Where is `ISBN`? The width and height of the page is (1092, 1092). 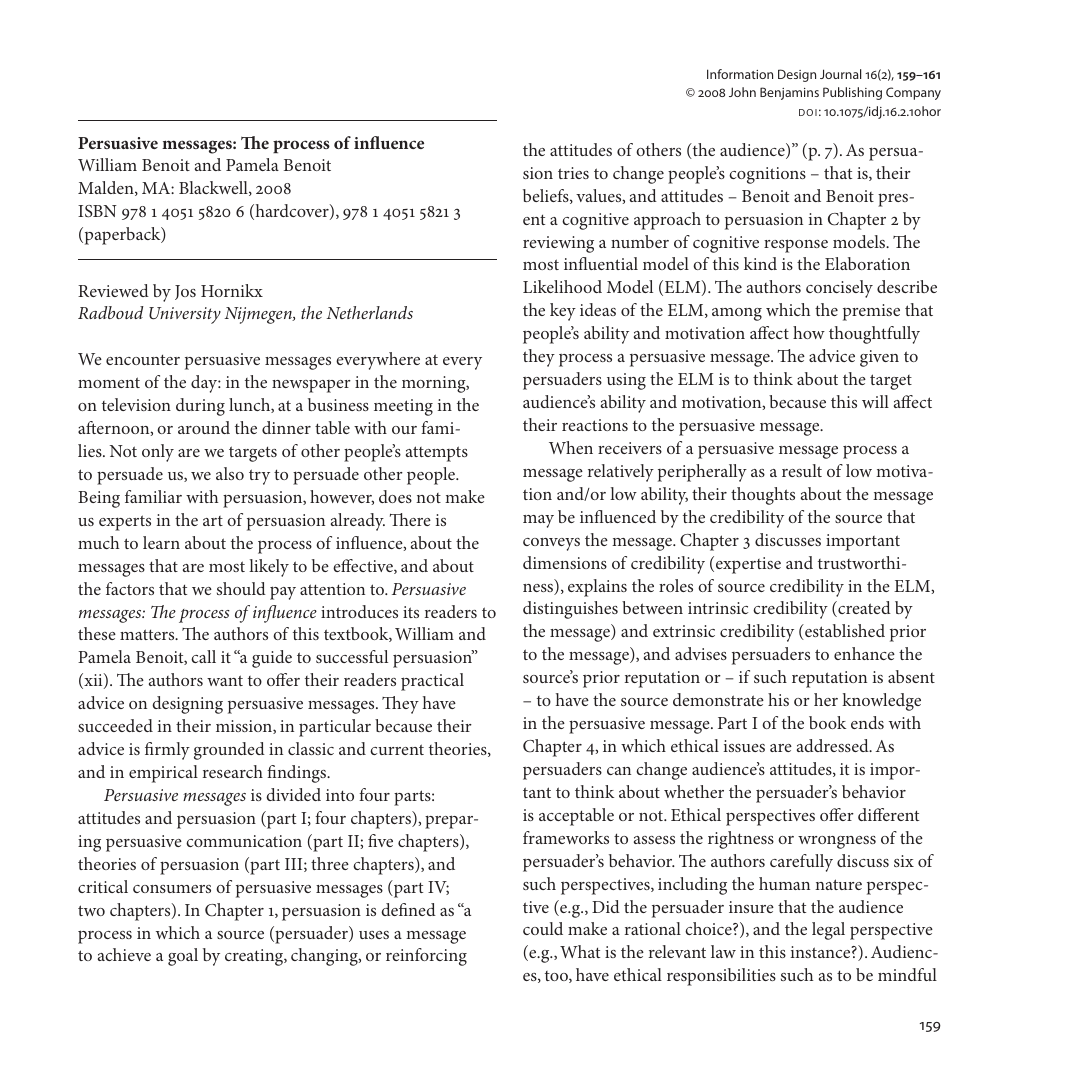
ISBN is located at coordinates (97, 211).
